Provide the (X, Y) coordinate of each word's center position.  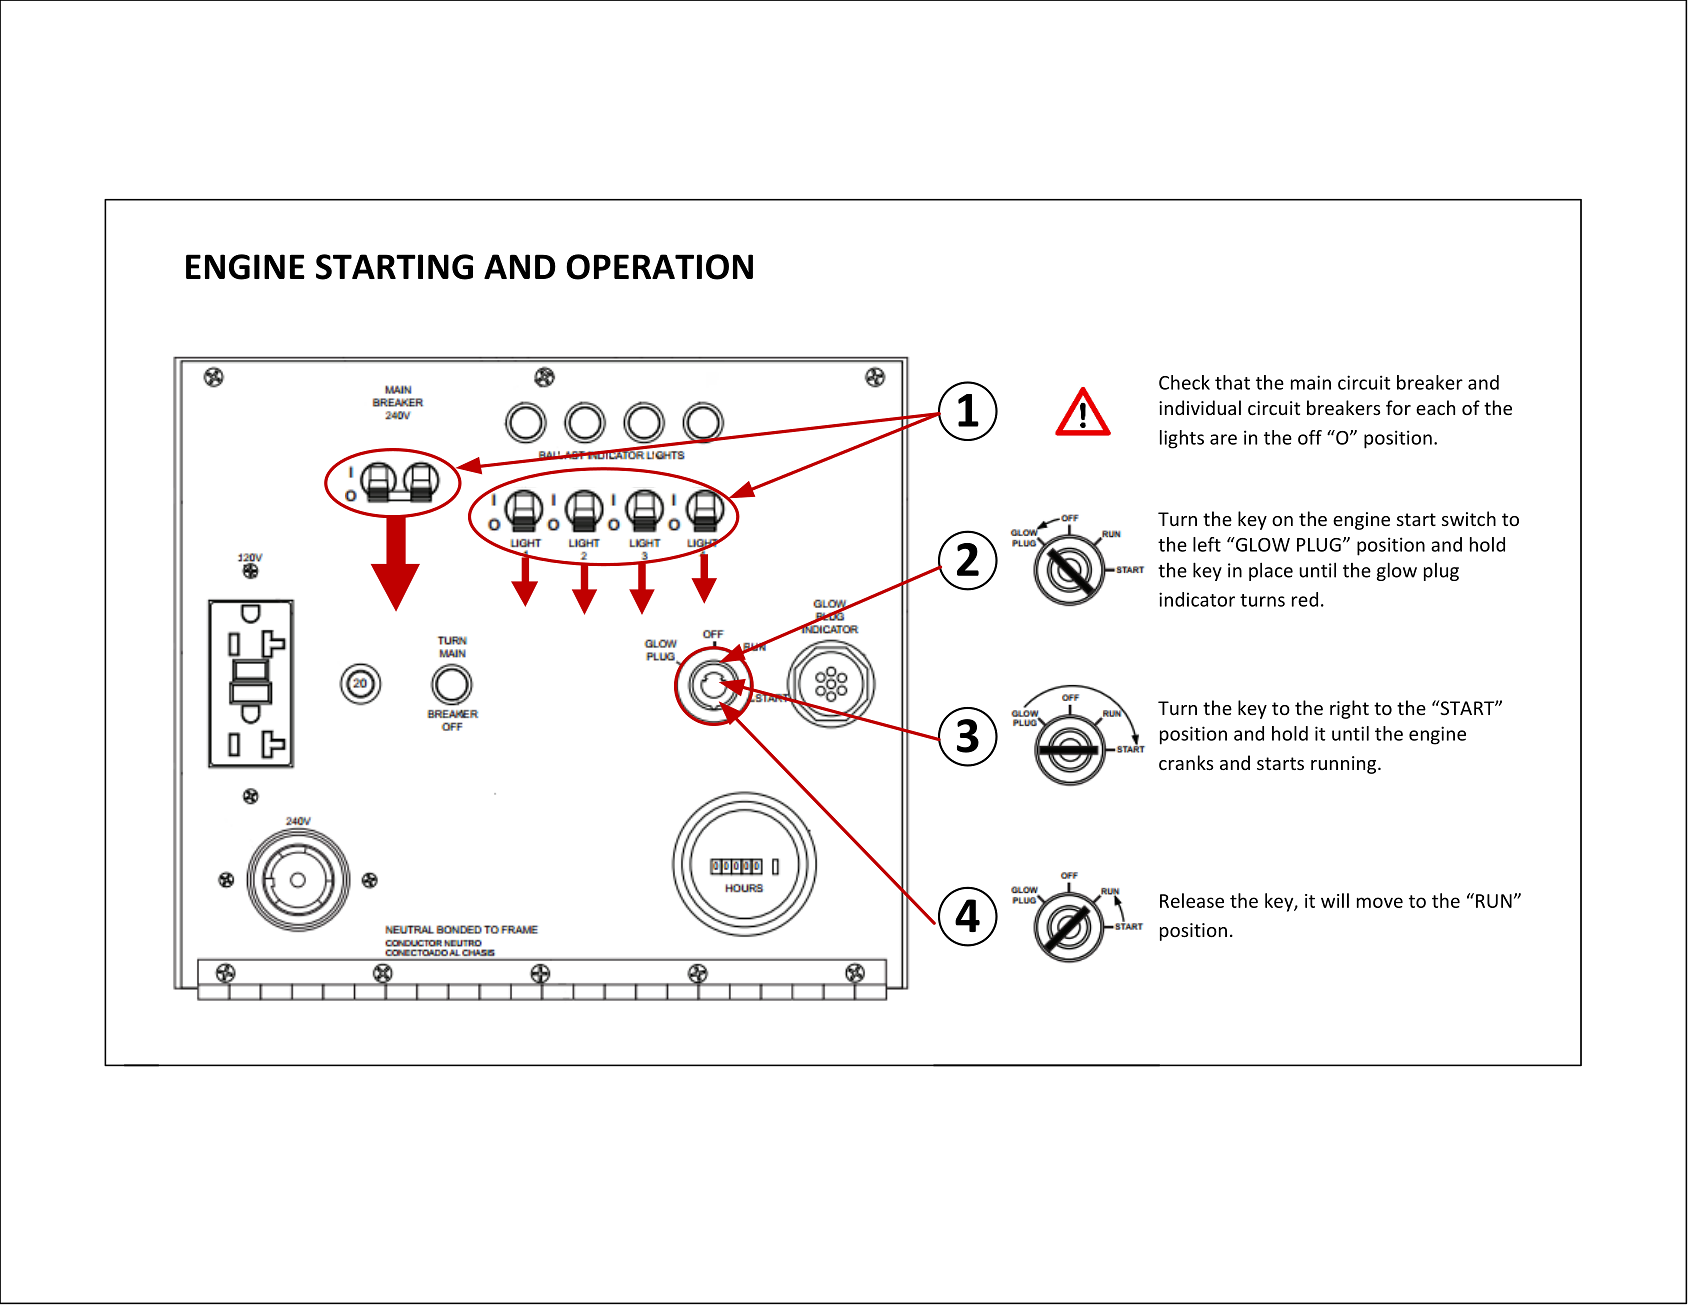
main (1311, 382)
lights (1182, 439)
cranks (1186, 762)
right (1349, 709)
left (1207, 544)
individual (1200, 407)
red (1305, 599)
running (1345, 765)
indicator (1197, 599)
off (1310, 437)
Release (1192, 900)
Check (1184, 382)
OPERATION (659, 267)
